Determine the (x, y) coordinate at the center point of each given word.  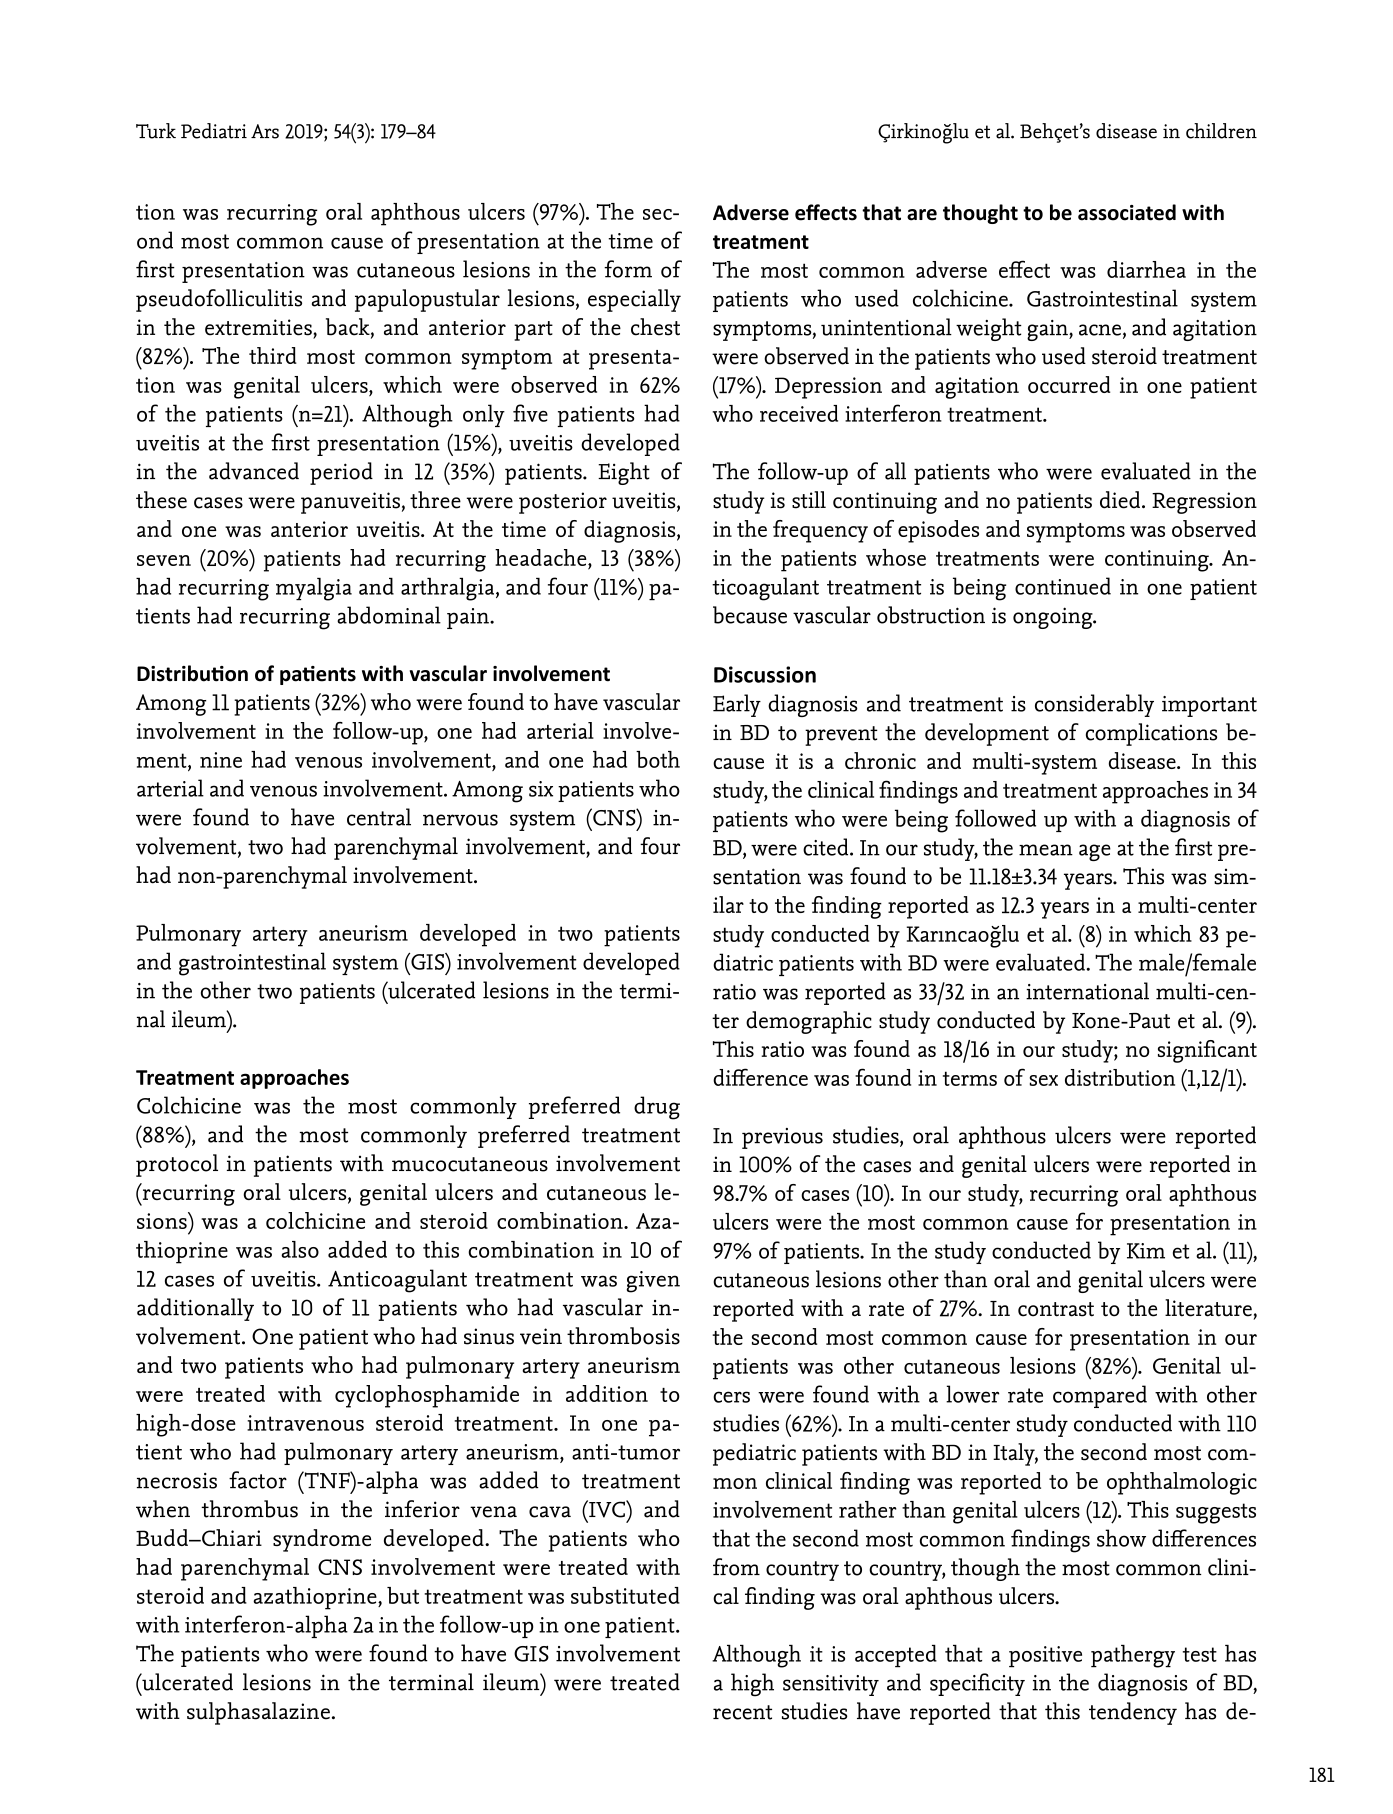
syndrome (322, 1540)
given (653, 1282)
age (1095, 852)
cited (827, 847)
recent (742, 1712)
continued (1063, 586)
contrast (1056, 1309)
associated (1127, 212)
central (379, 817)
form (628, 269)
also (300, 1249)
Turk (156, 131)
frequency (820, 531)
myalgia (314, 589)
